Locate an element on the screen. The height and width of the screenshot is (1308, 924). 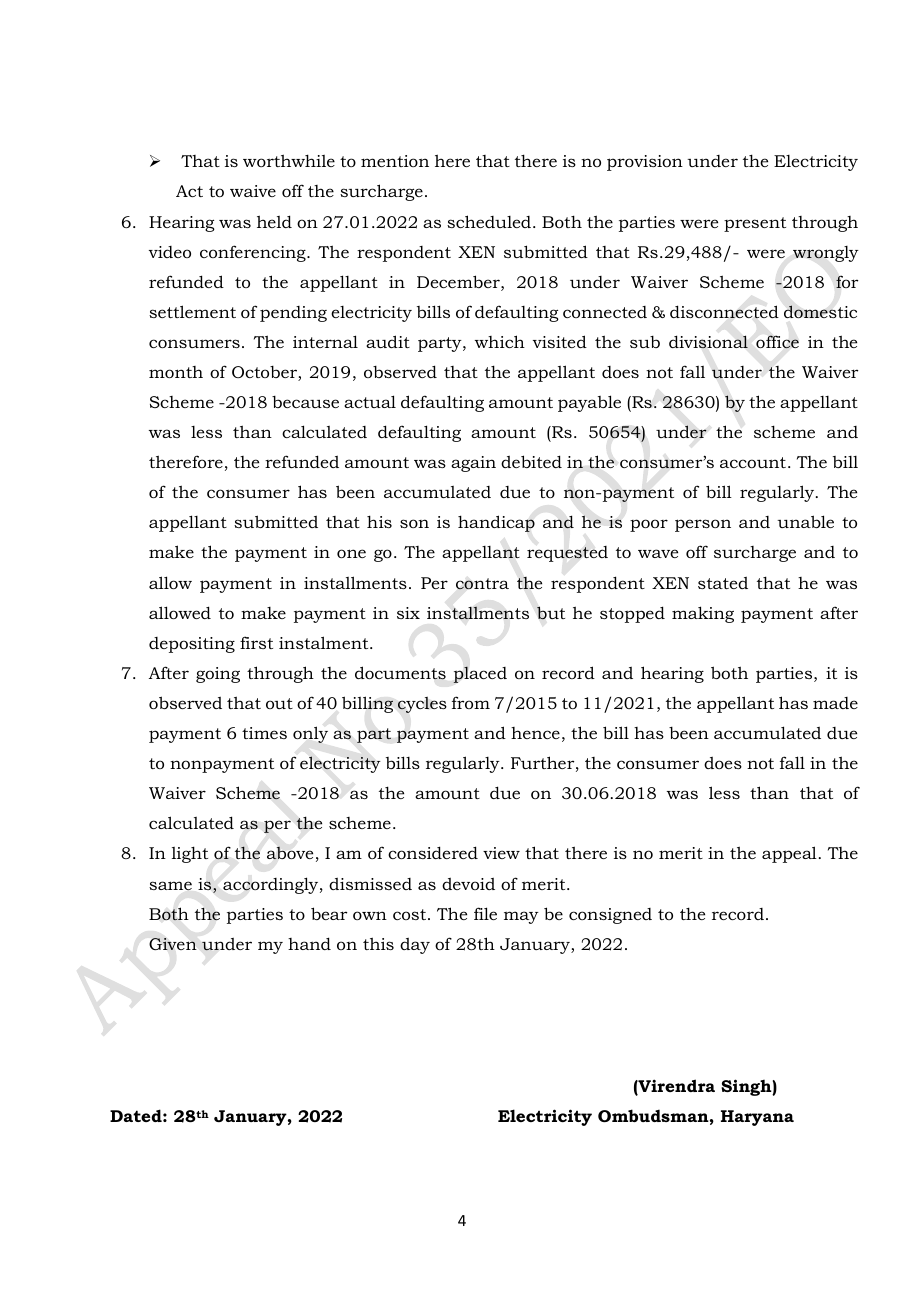
again is located at coordinates (473, 464).
